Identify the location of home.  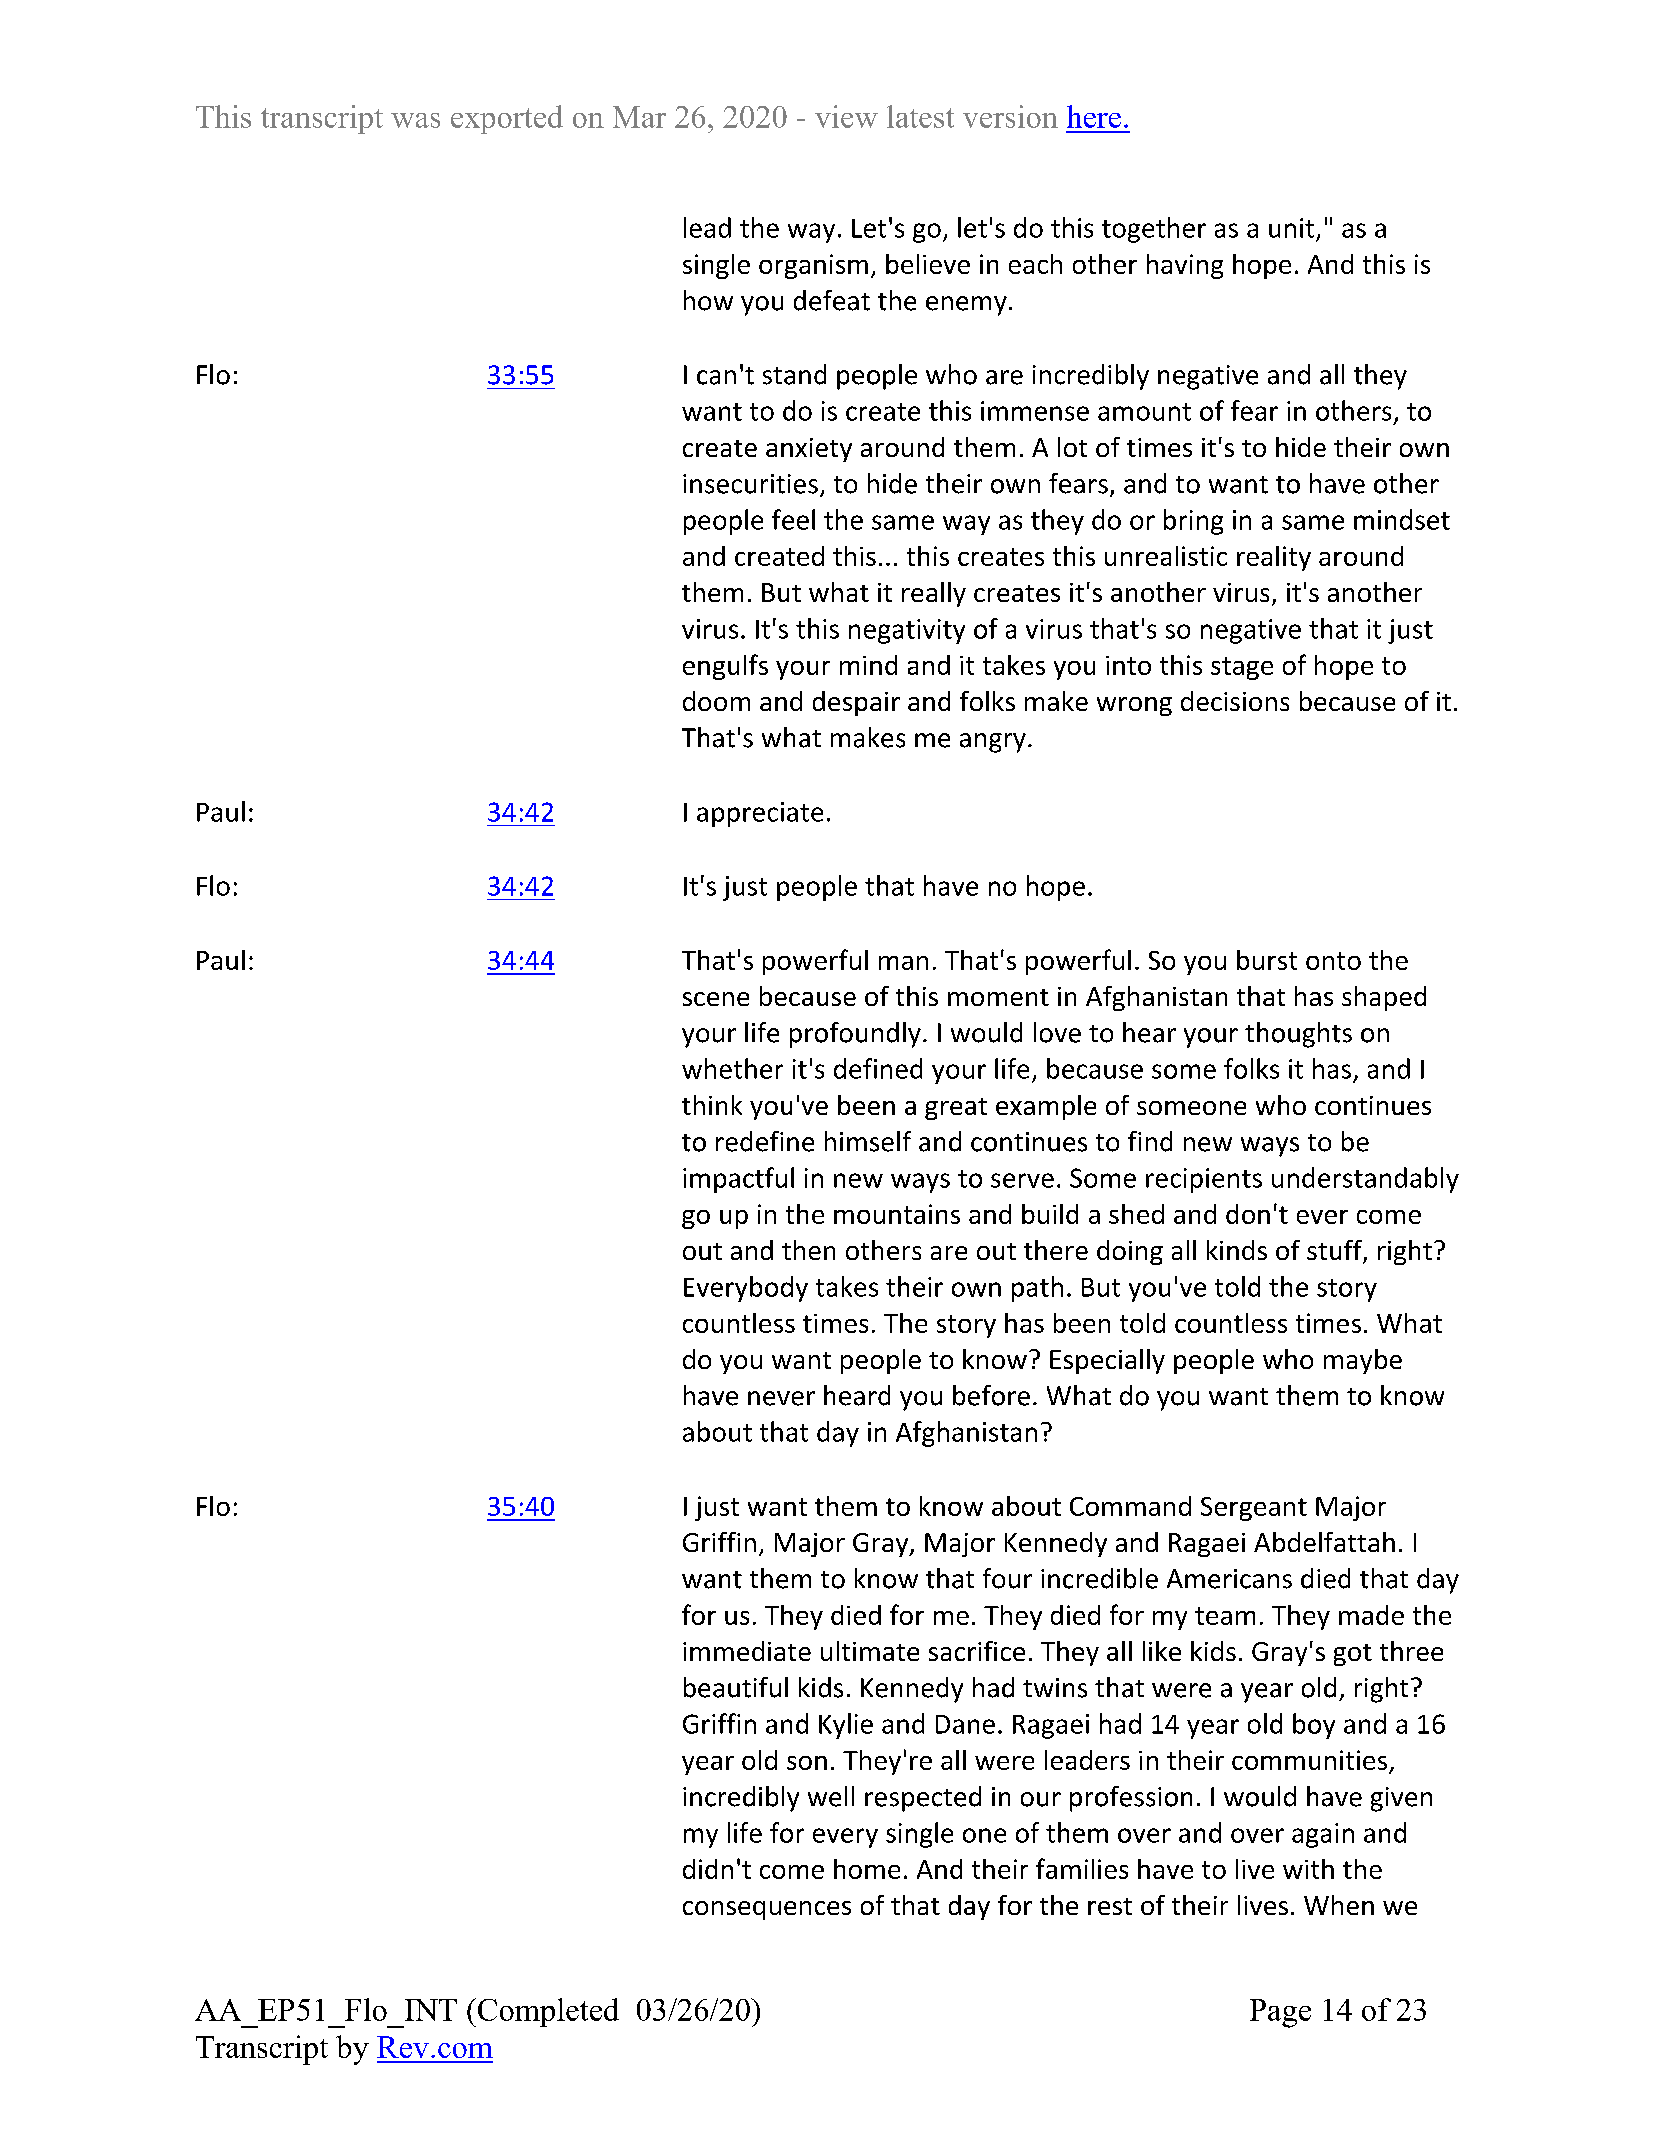
(867, 1869).
